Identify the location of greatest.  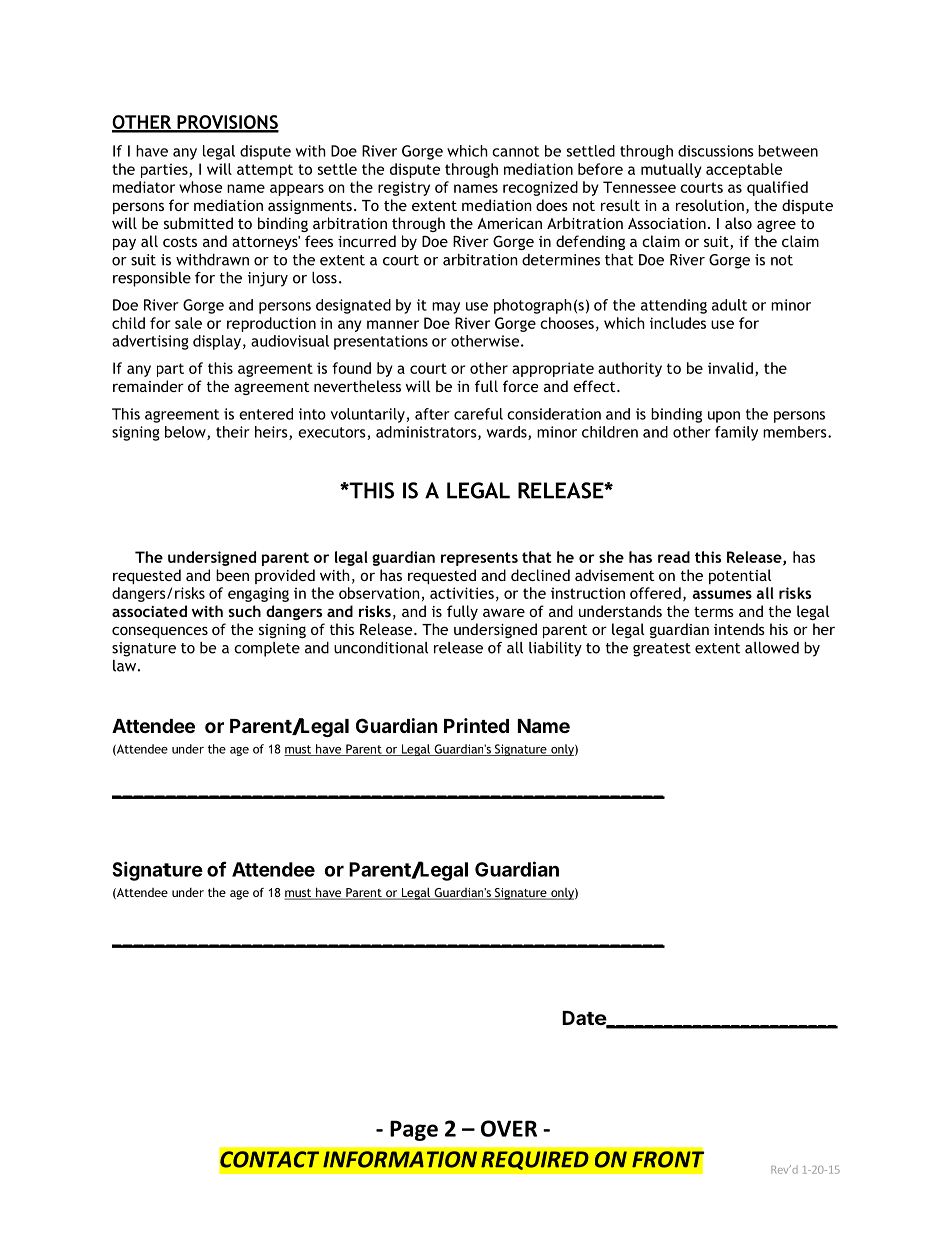
(662, 650).
